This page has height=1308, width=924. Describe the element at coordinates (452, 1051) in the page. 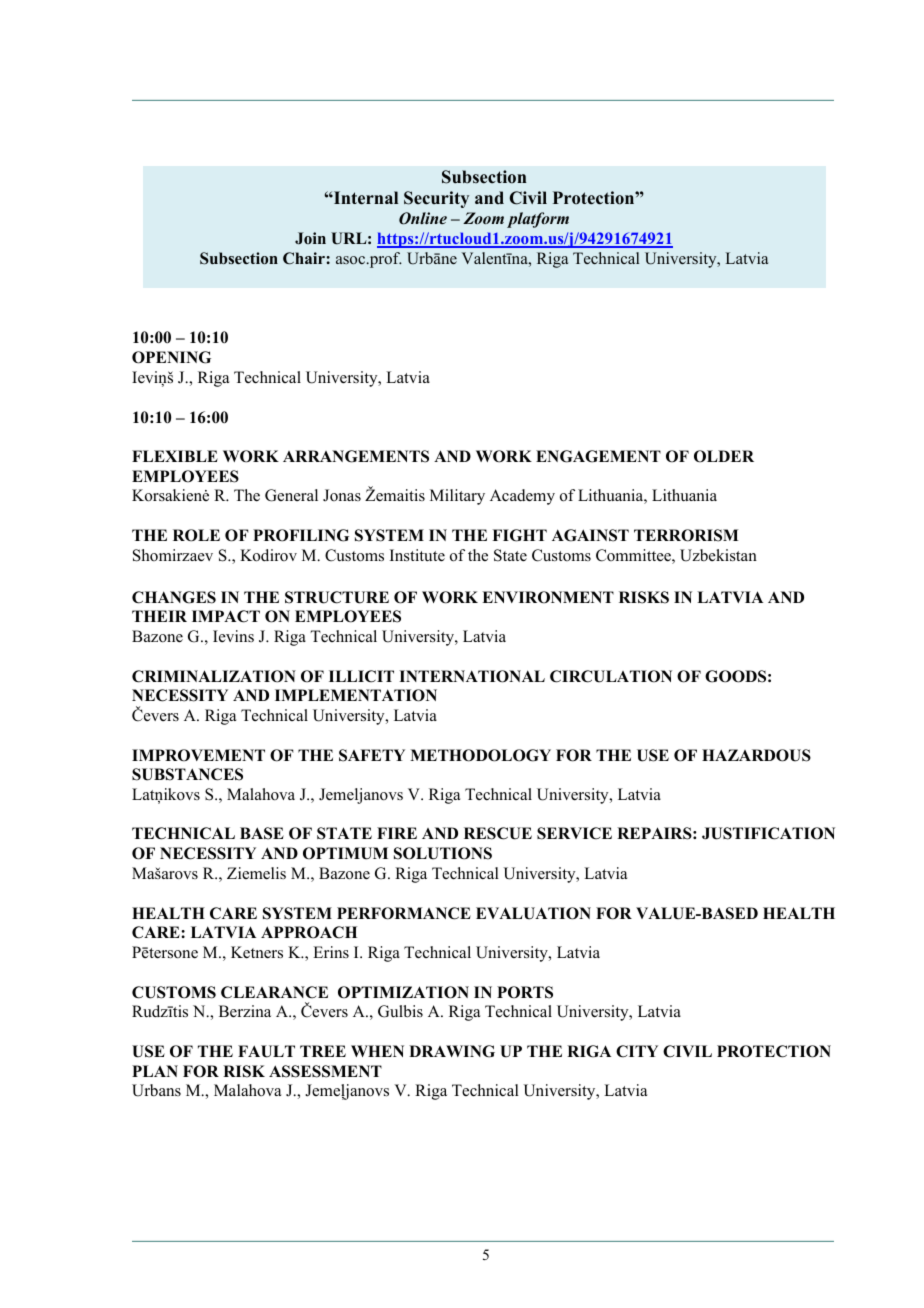

I see `DRAWING` at that location.
